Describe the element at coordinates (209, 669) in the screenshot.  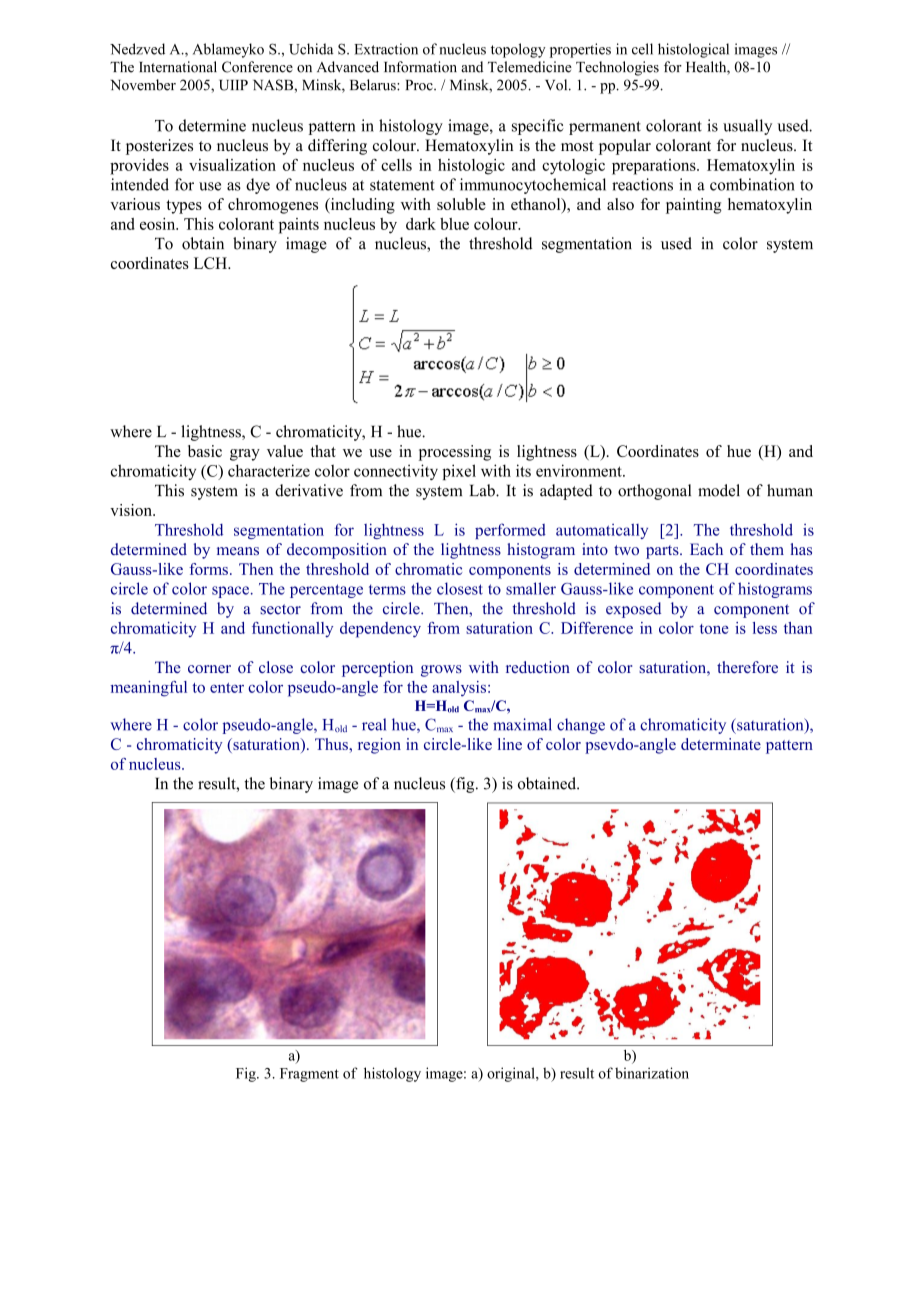
I see `corner` at that location.
